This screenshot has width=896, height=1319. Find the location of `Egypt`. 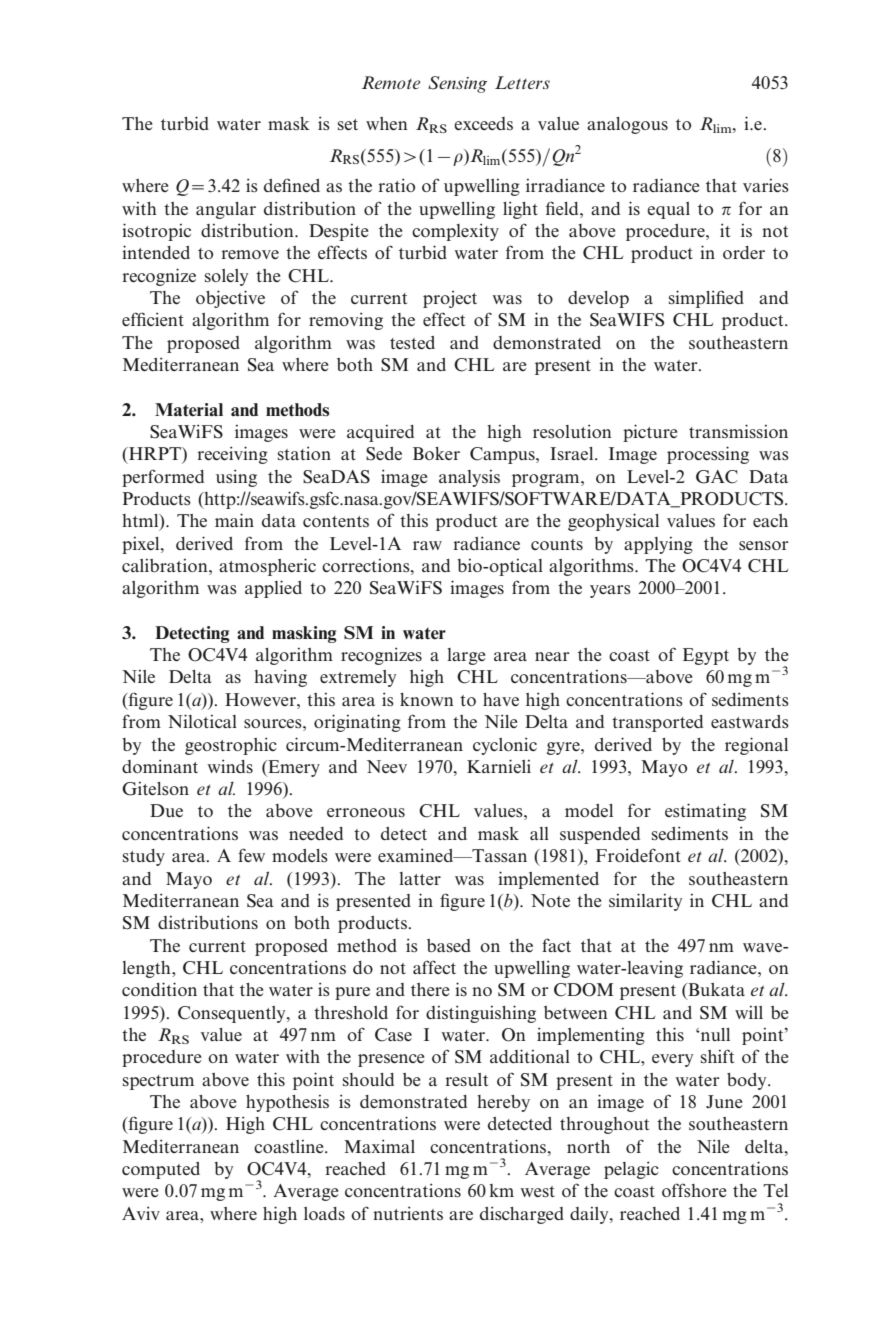

Egypt is located at coordinates (706, 656).
